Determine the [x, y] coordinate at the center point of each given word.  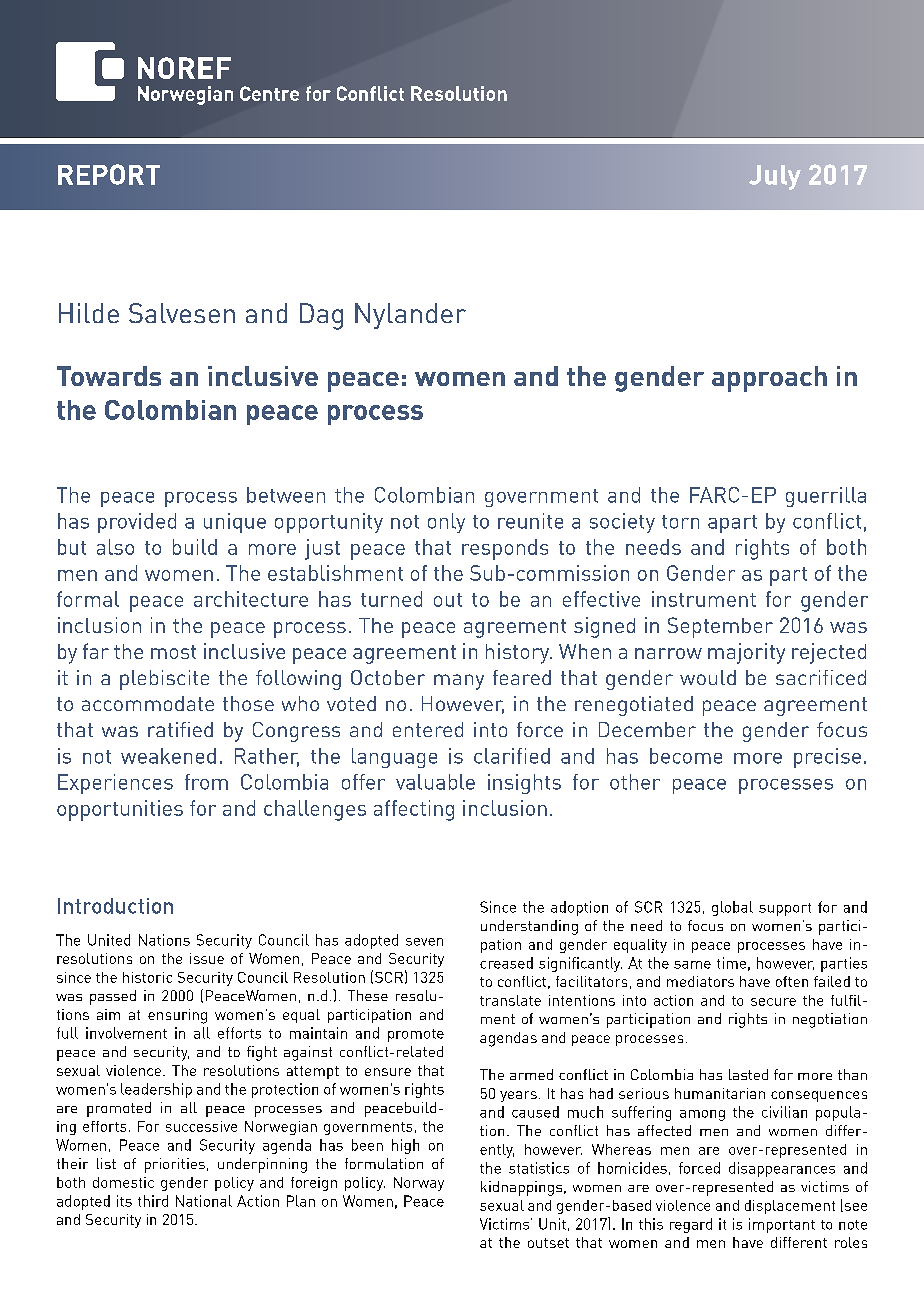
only [446, 523]
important [782, 1225]
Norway [419, 1184]
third [153, 1201]
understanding [529, 927]
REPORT [109, 174]
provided [137, 523]
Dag [321, 316]
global [732, 908]
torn [680, 522]
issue [207, 958]
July [775, 177]
